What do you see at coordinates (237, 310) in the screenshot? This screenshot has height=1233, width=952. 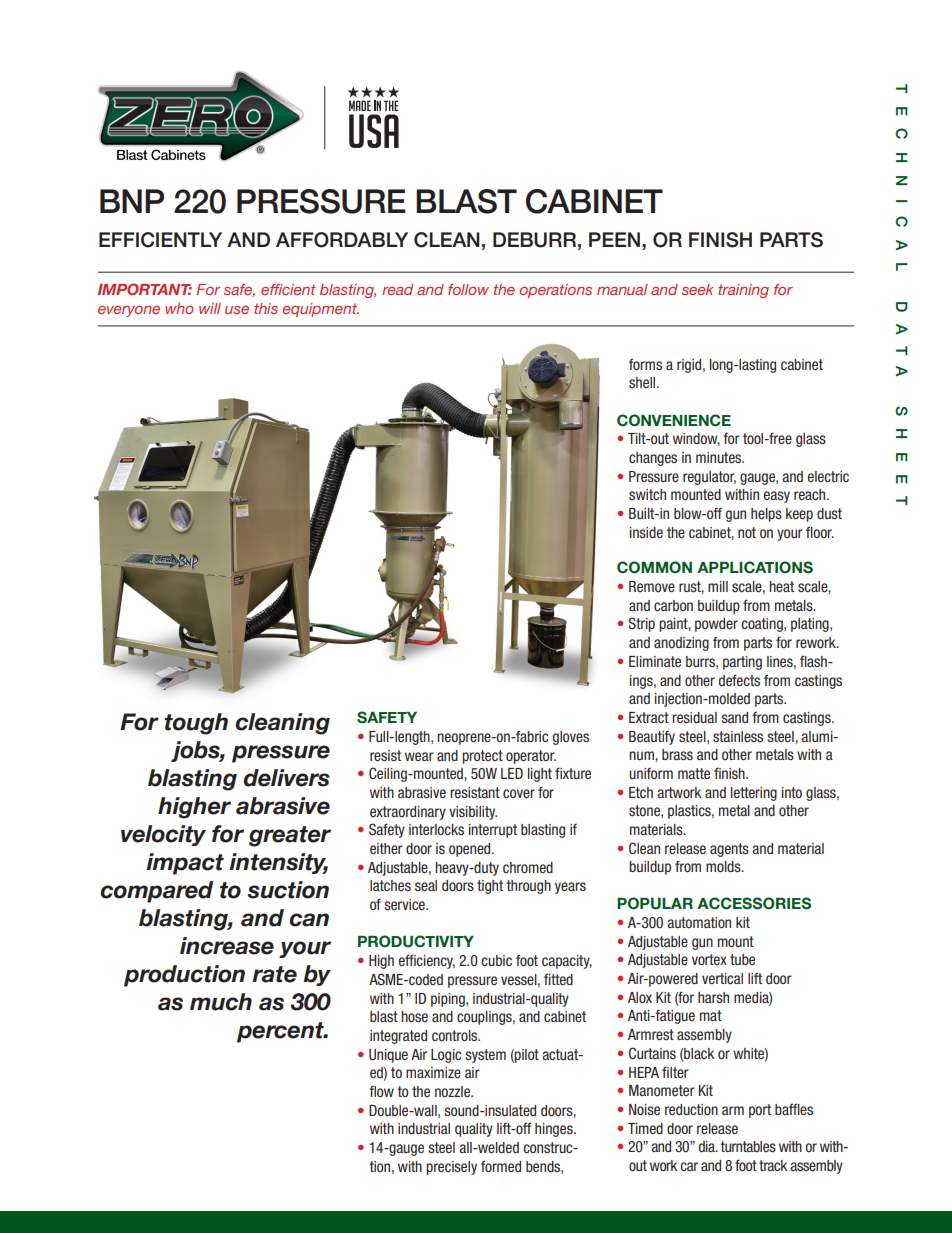 I see `use` at bounding box center [237, 310].
